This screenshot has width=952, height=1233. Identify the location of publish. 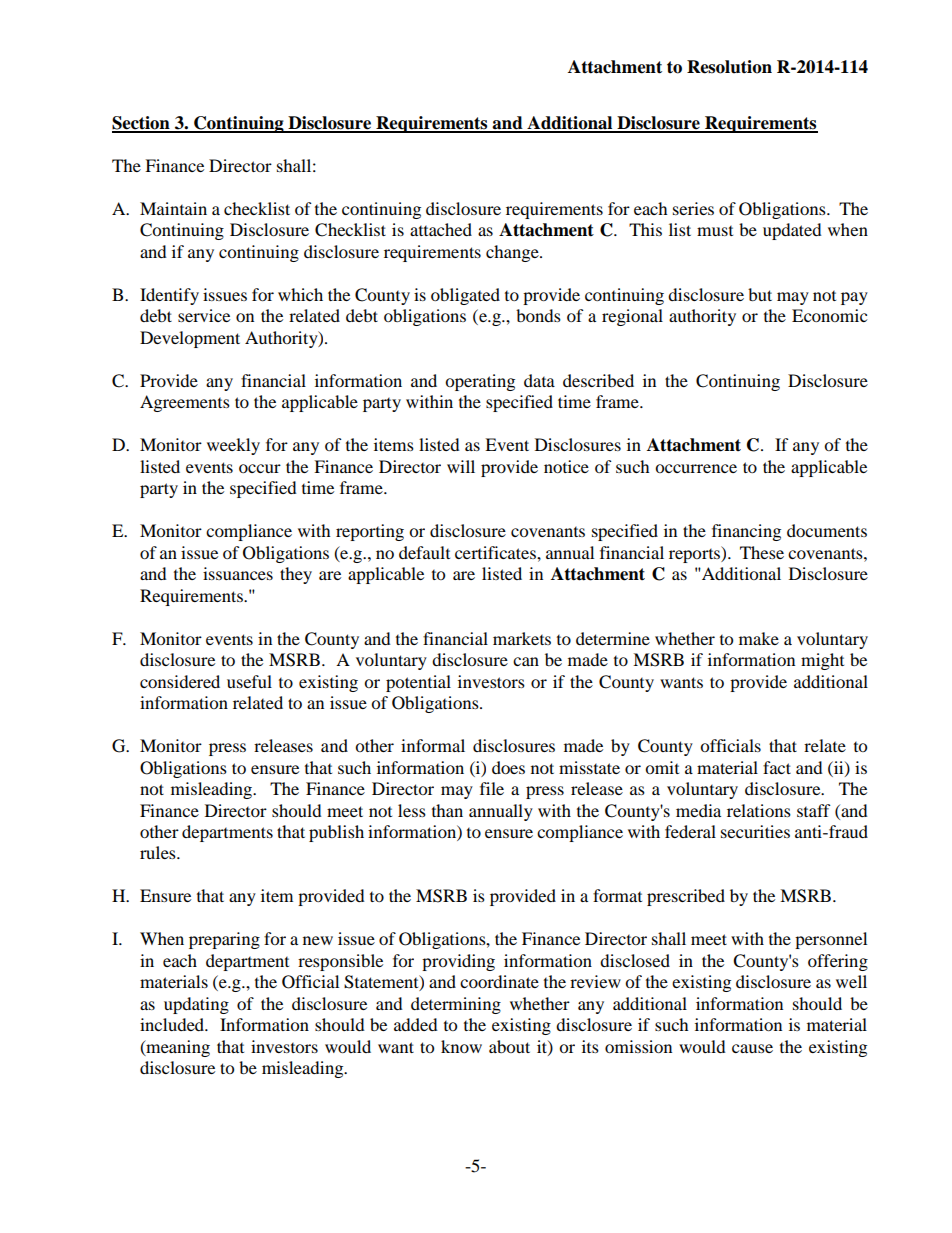
(336, 833).
